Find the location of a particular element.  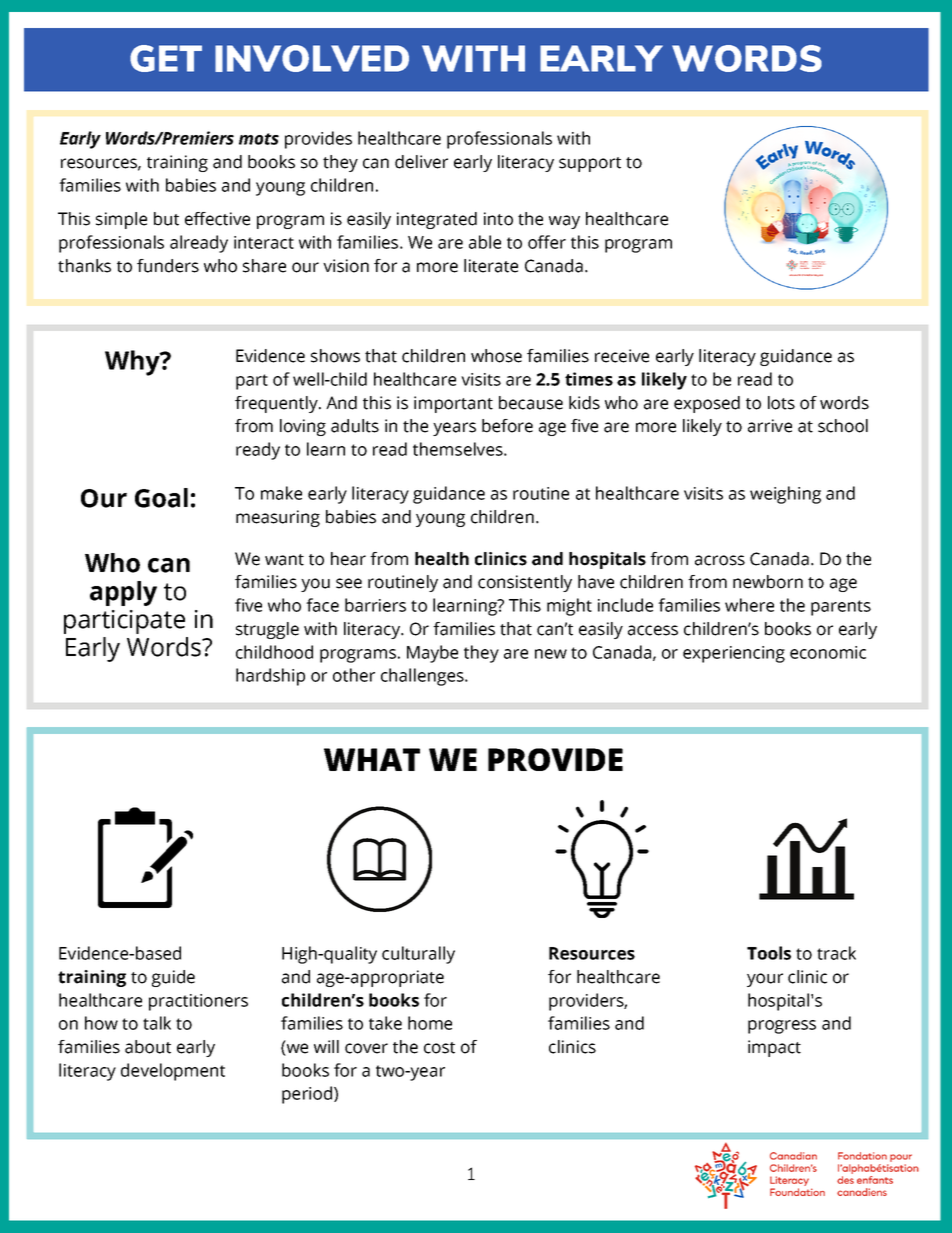

newborn is located at coordinates (768, 582).
